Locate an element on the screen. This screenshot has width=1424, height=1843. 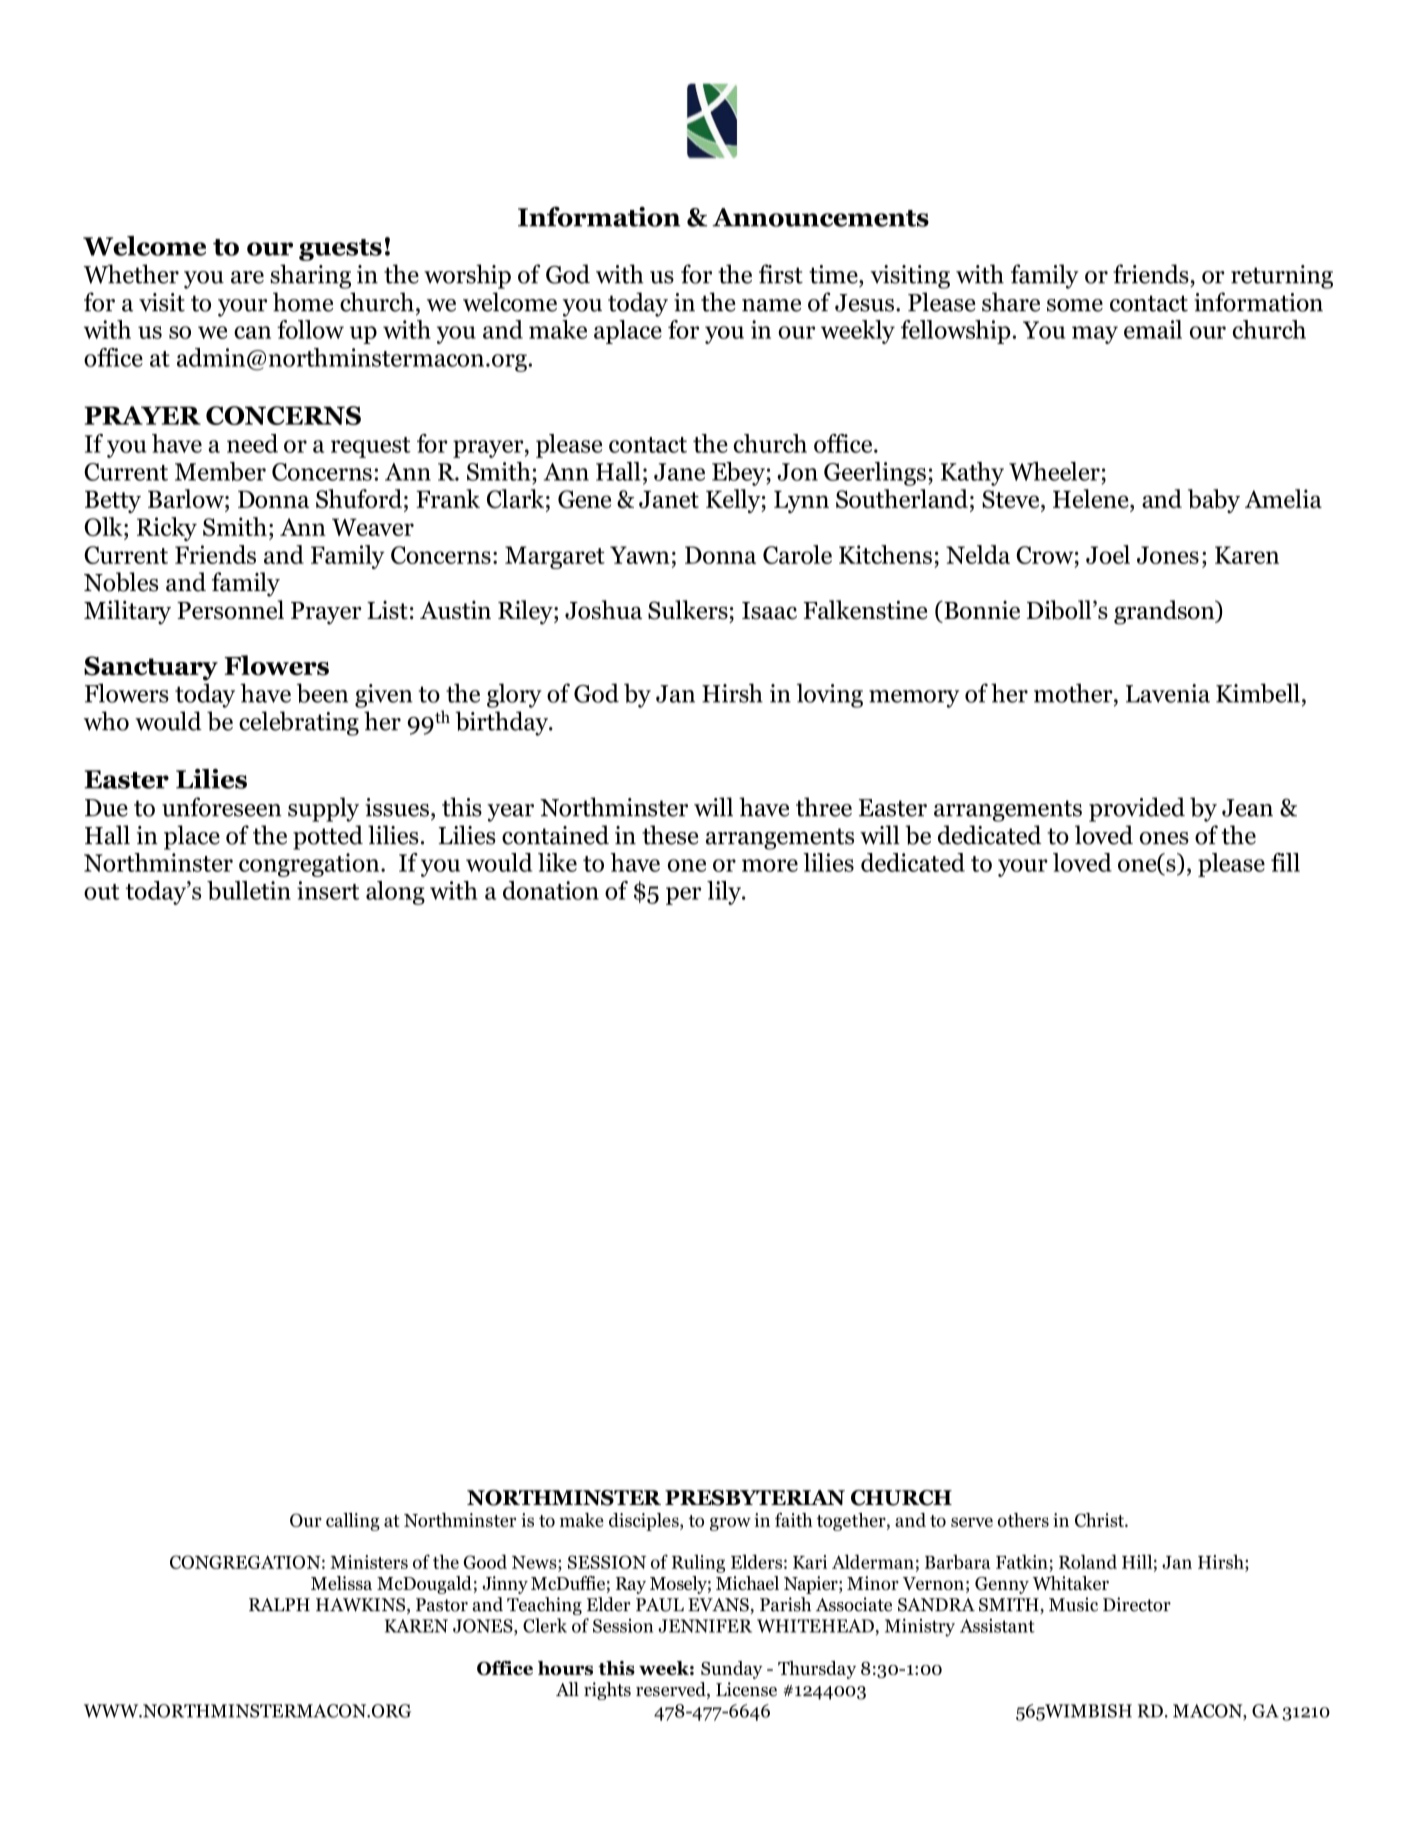
fill is located at coordinates (1285, 862).
